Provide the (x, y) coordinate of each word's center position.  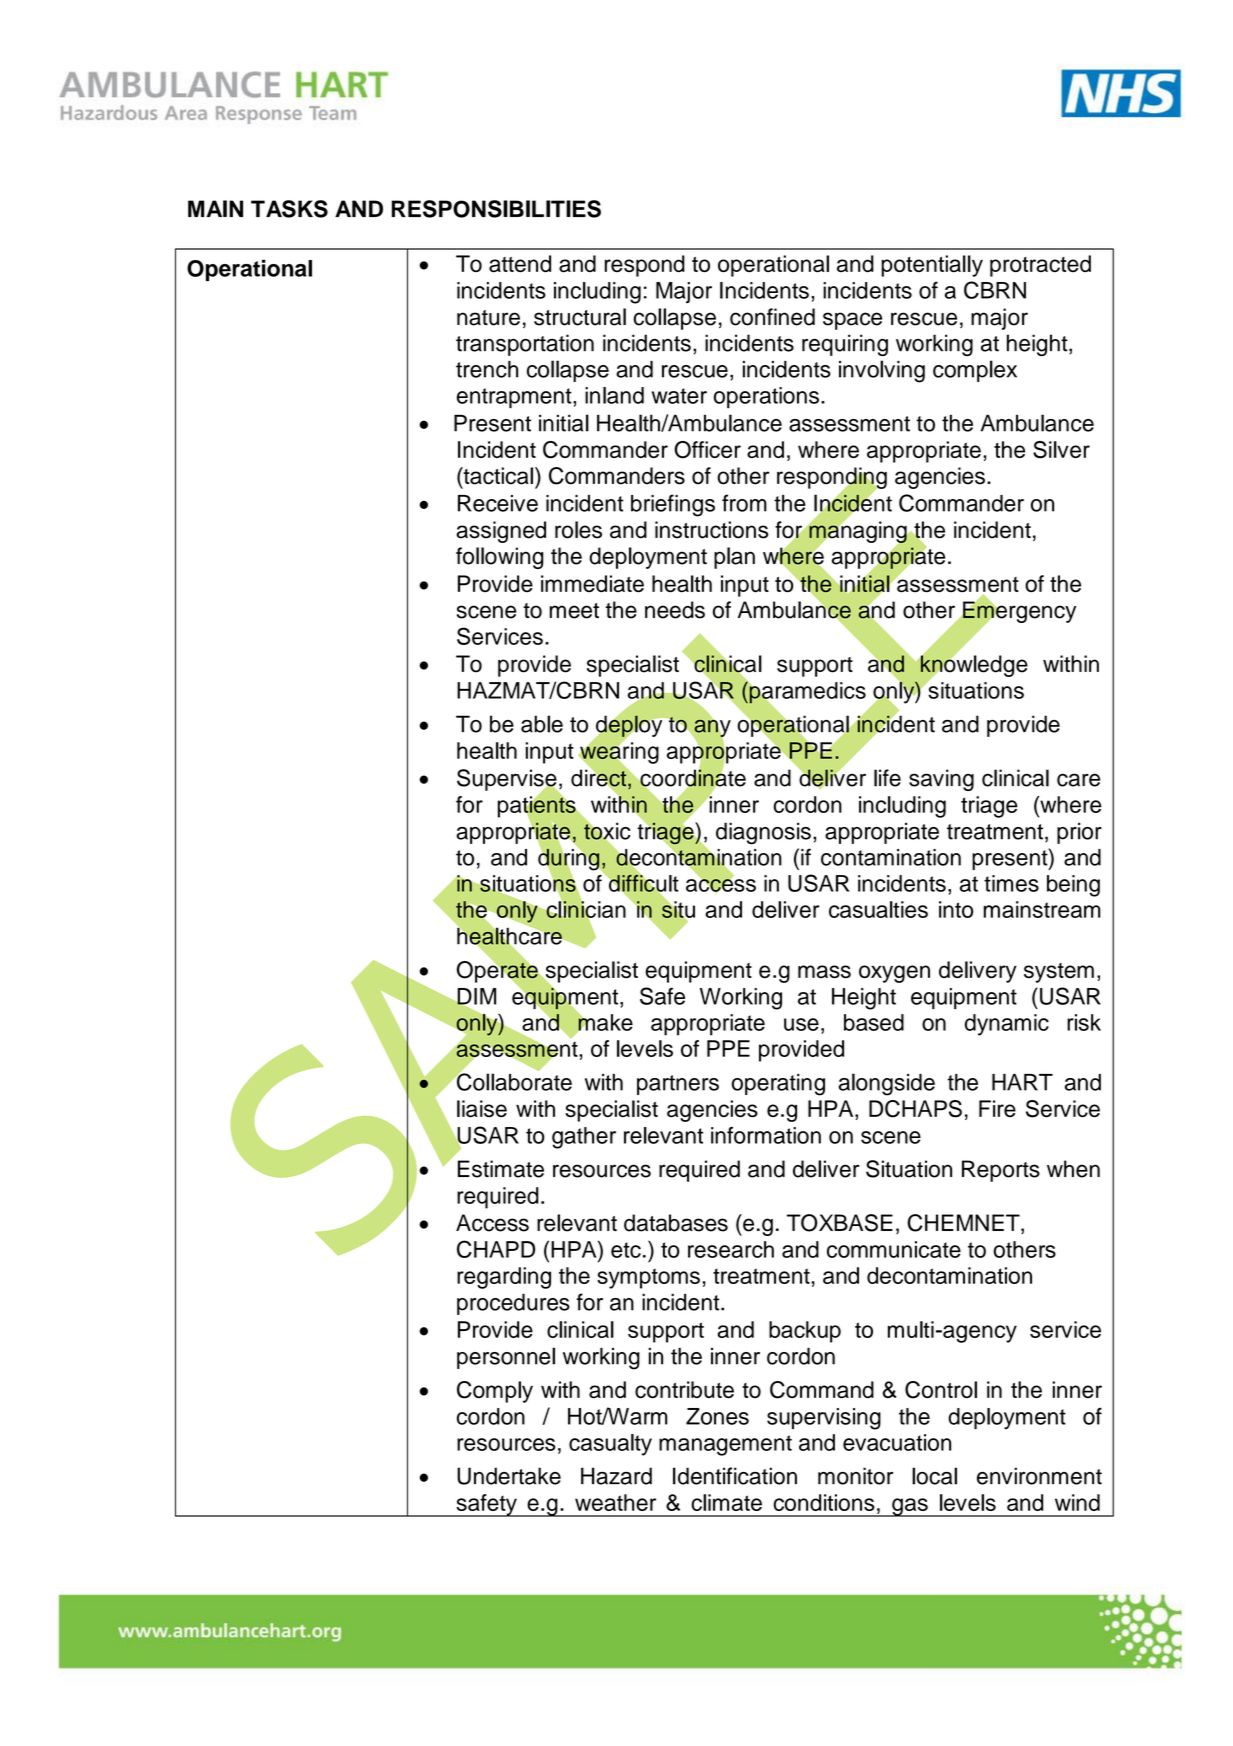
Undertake (509, 1476)
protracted (1040, 266)
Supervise (508, 781)
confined (772, 317)
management (725, 1445)
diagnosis (763, 833)
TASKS (289, 209)
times (1011, 883)
